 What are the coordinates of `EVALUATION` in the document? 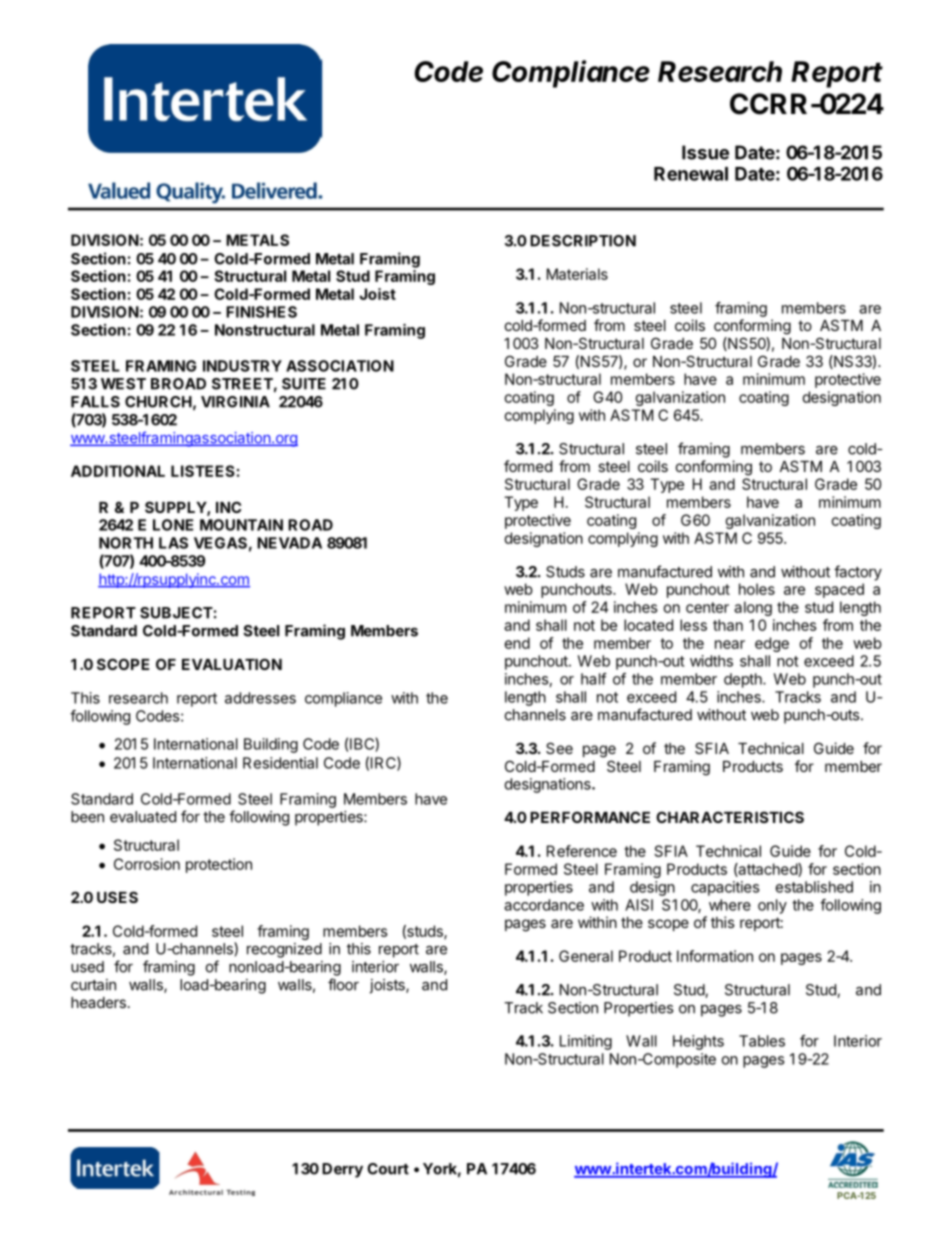 It's located at (232, 664).
